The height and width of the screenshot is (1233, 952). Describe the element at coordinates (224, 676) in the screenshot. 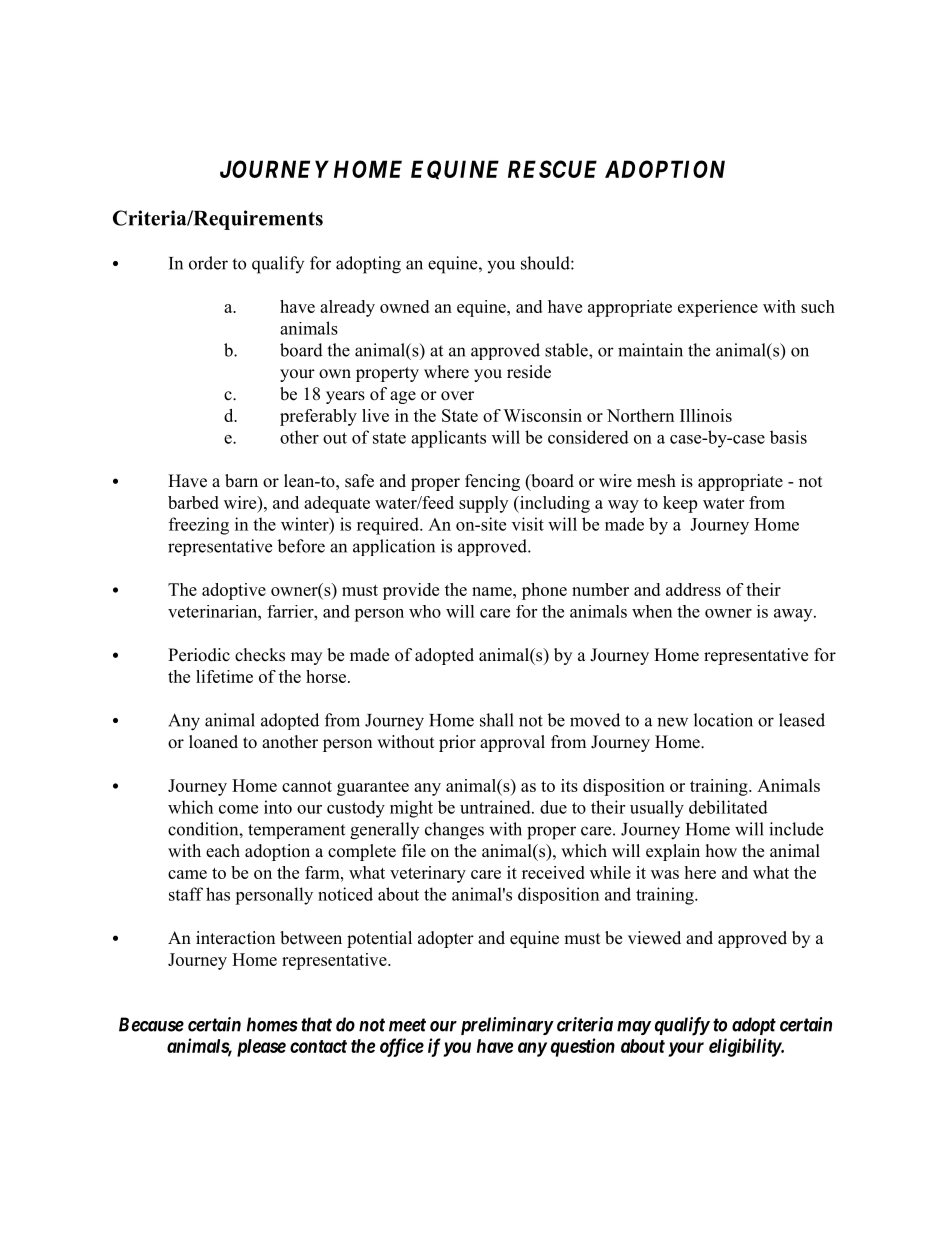

I see `lifetime` at that location.
